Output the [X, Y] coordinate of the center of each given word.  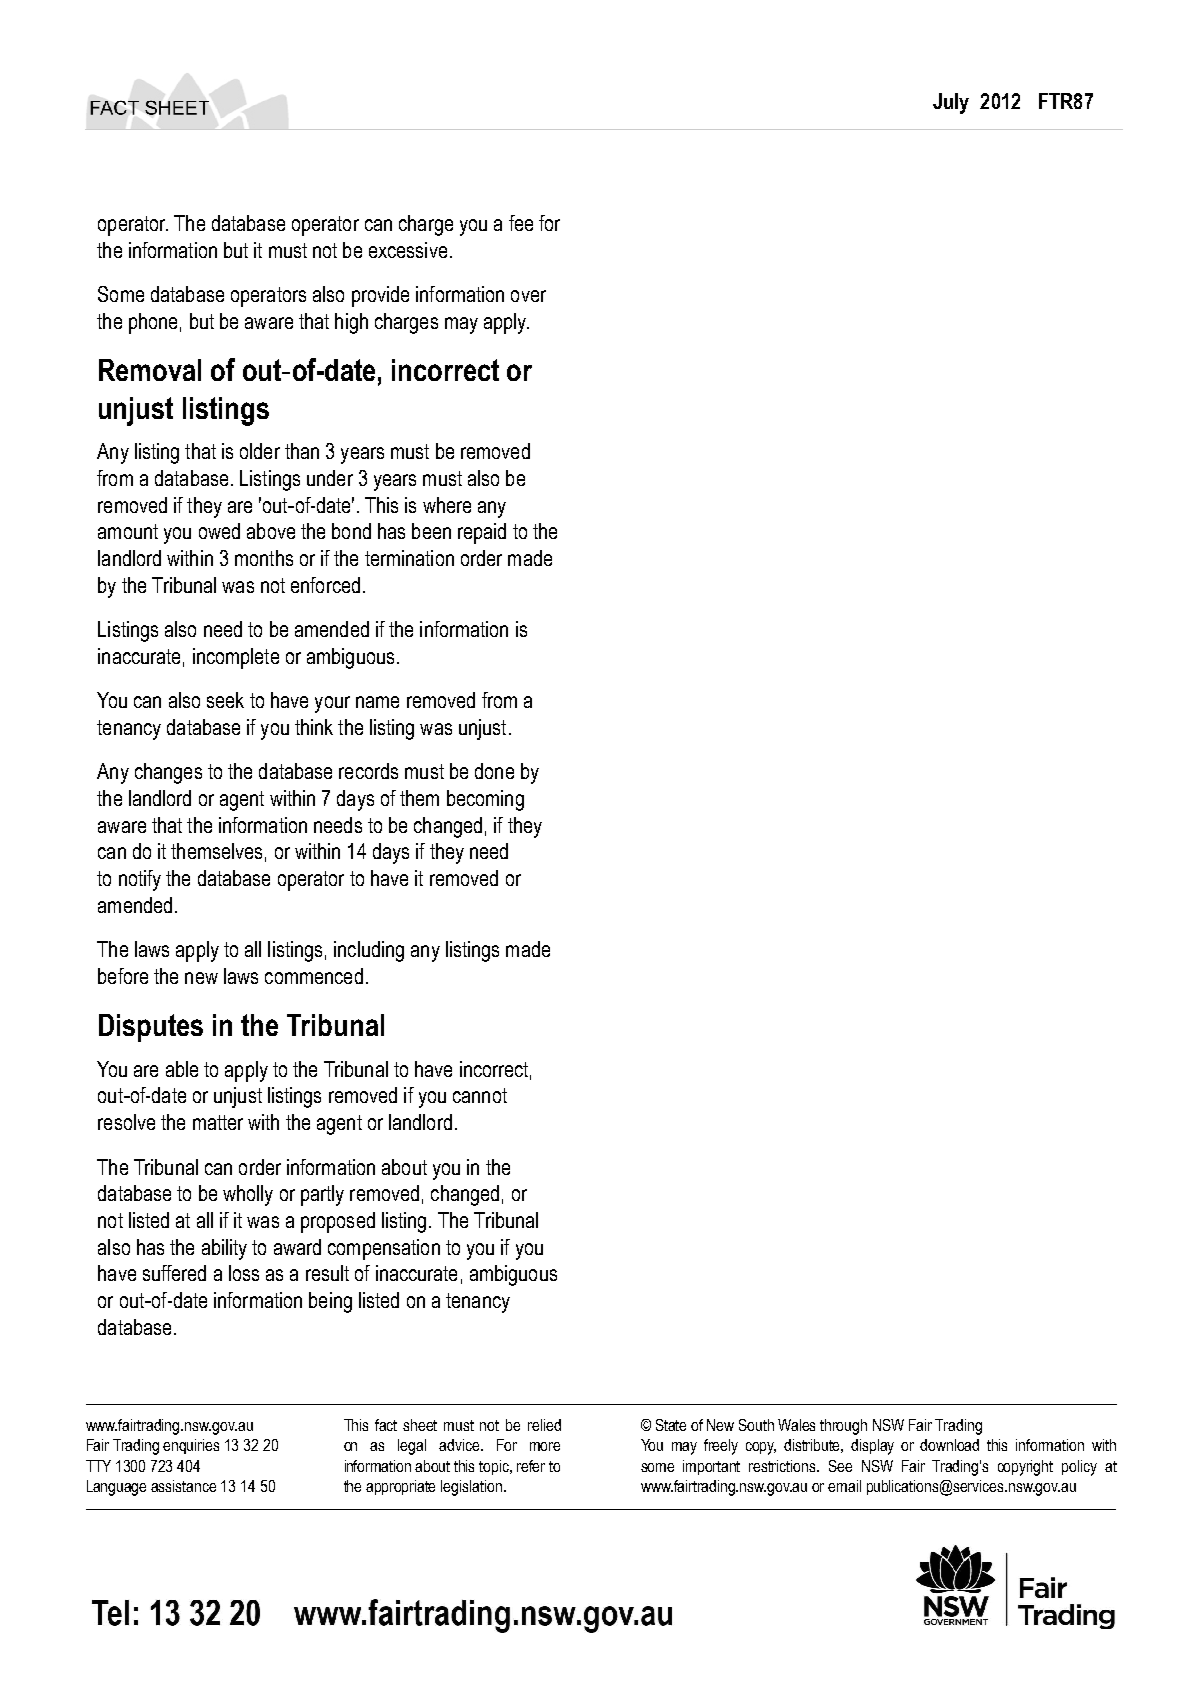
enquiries [191, 1446]
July [951, 103]
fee [521, 223]
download [949, 1445]
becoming [485, 800]
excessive [408, 250]
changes [168, 773]
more [545, 1446]
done [494, 771]
